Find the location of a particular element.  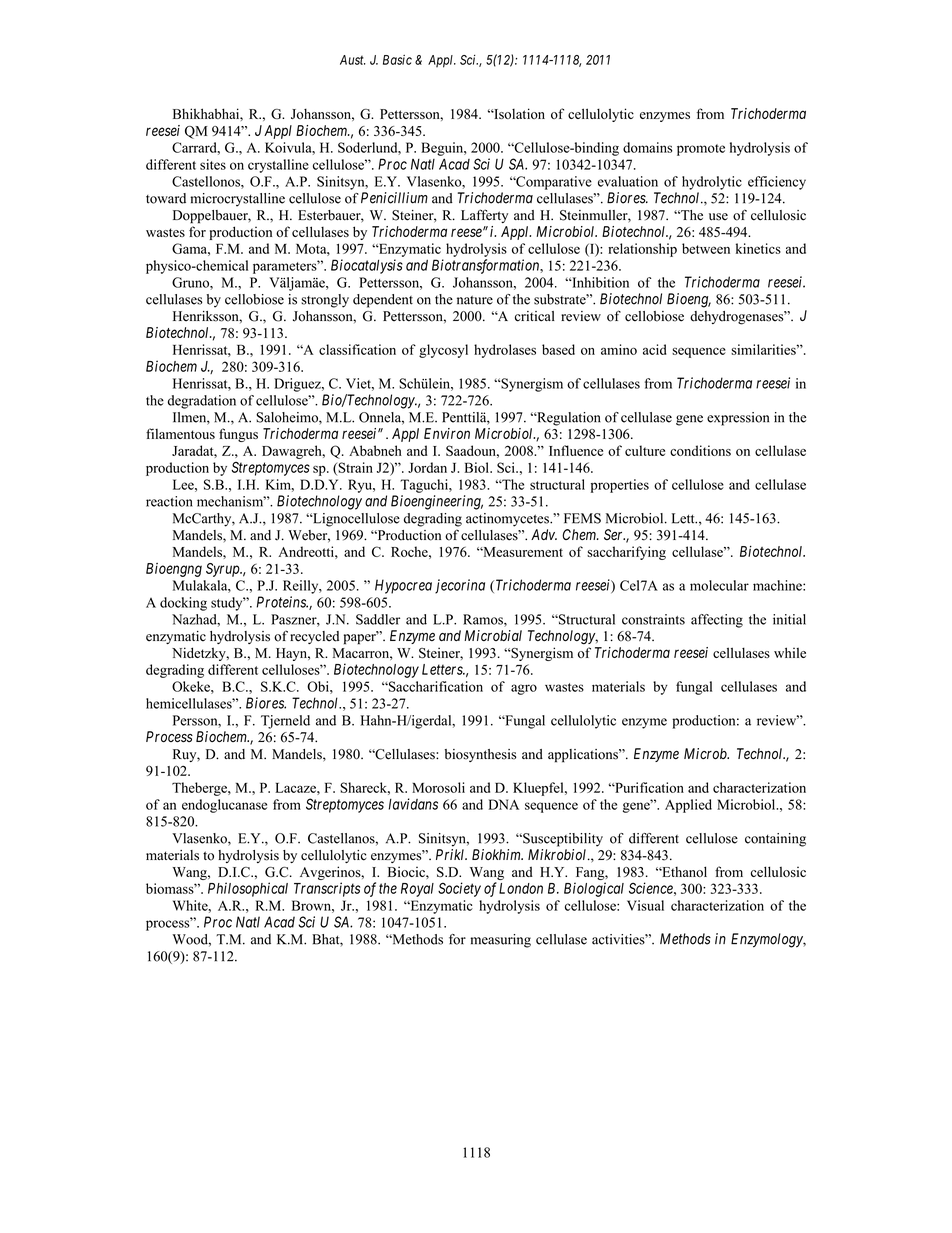

while is located at coordinates (790, 652).
